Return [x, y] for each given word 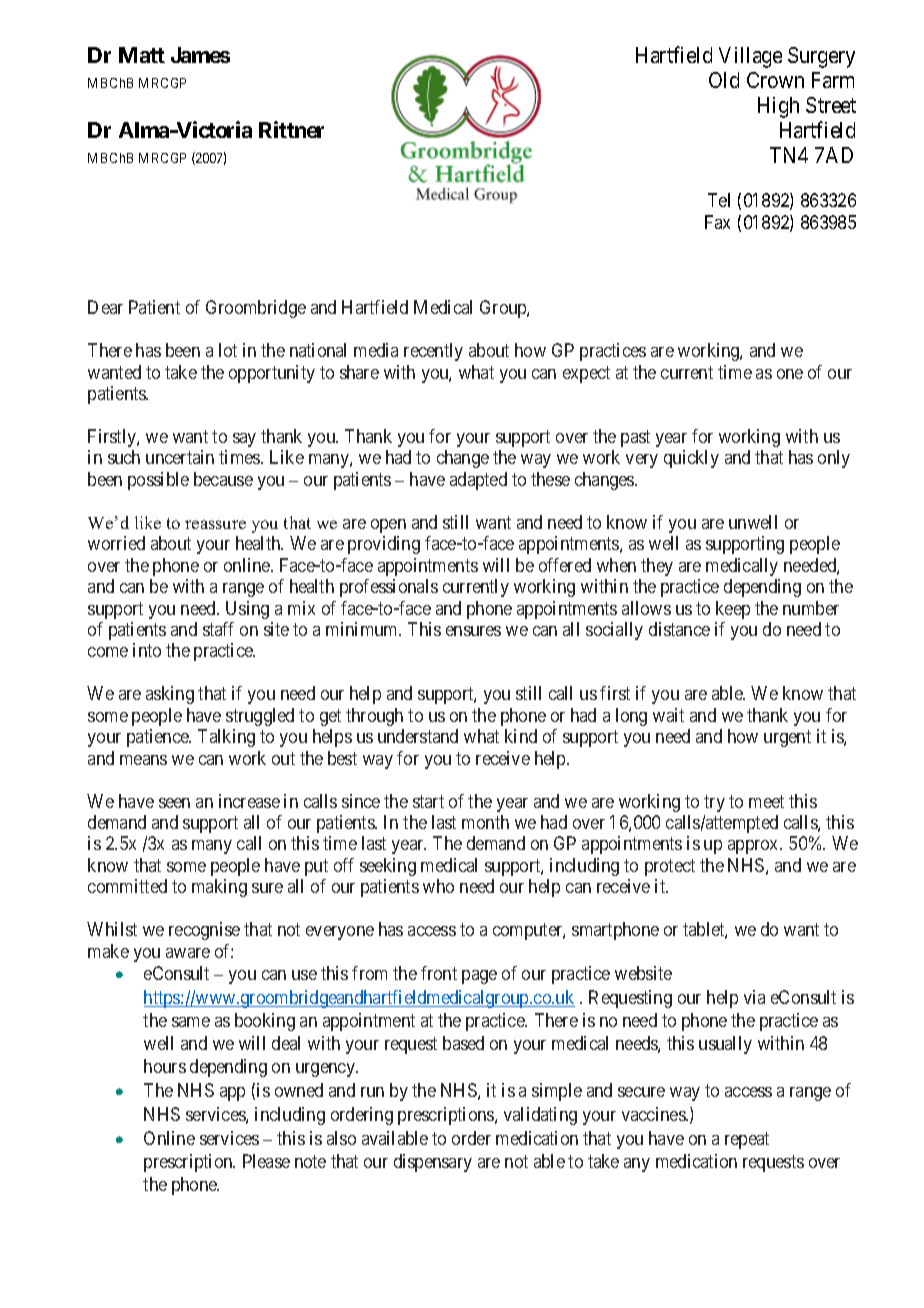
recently [433, 352]
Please [266, 1161]
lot [228, 350]
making [219, 888]
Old [724, 80]
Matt [142, 55]
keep [733, 610]
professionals [389, 588]
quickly [691, 459]
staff [218, 629]
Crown [775, 80]
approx [754, 847]
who [438, 886]
